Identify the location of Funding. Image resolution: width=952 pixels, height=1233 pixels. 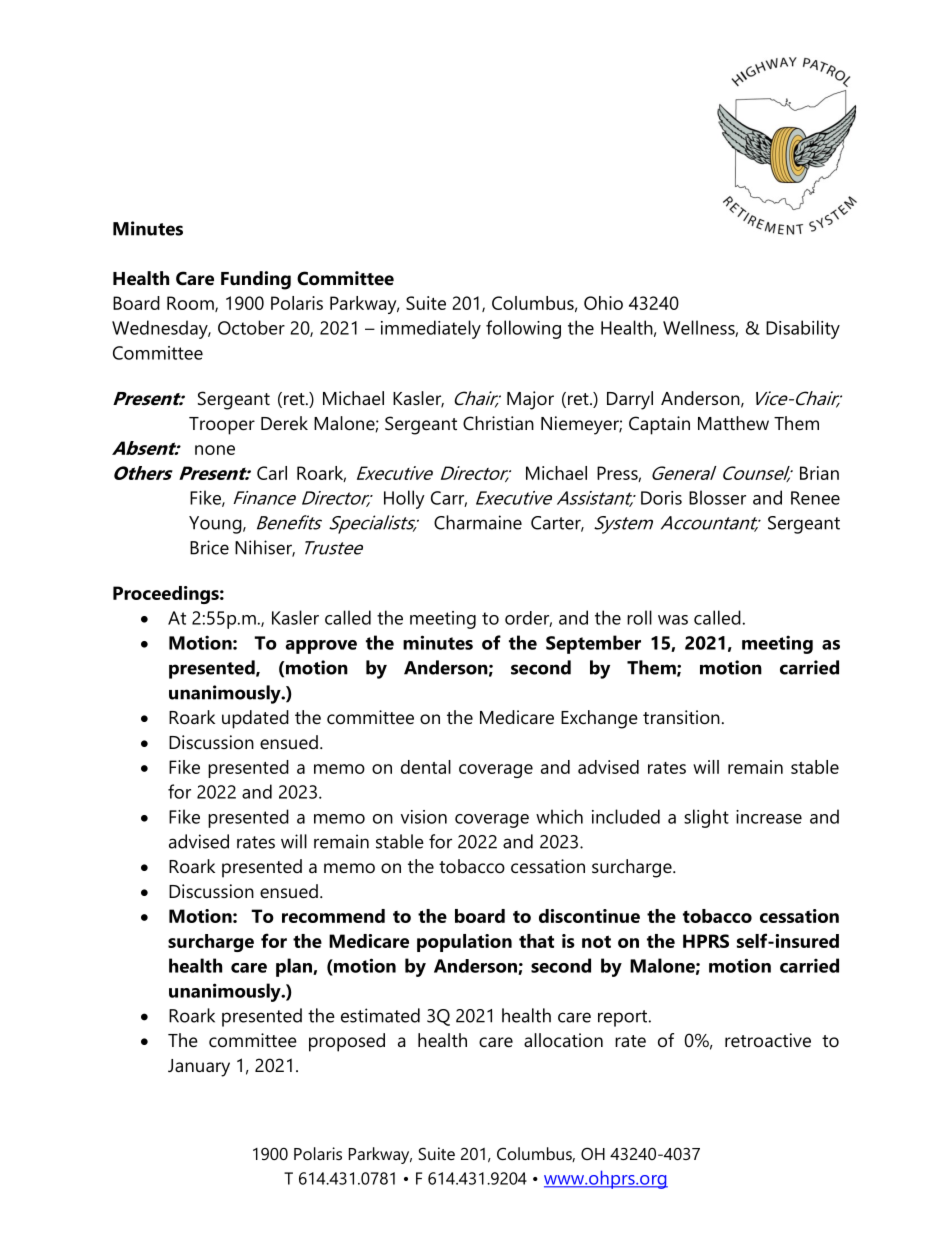
(256, 280).
